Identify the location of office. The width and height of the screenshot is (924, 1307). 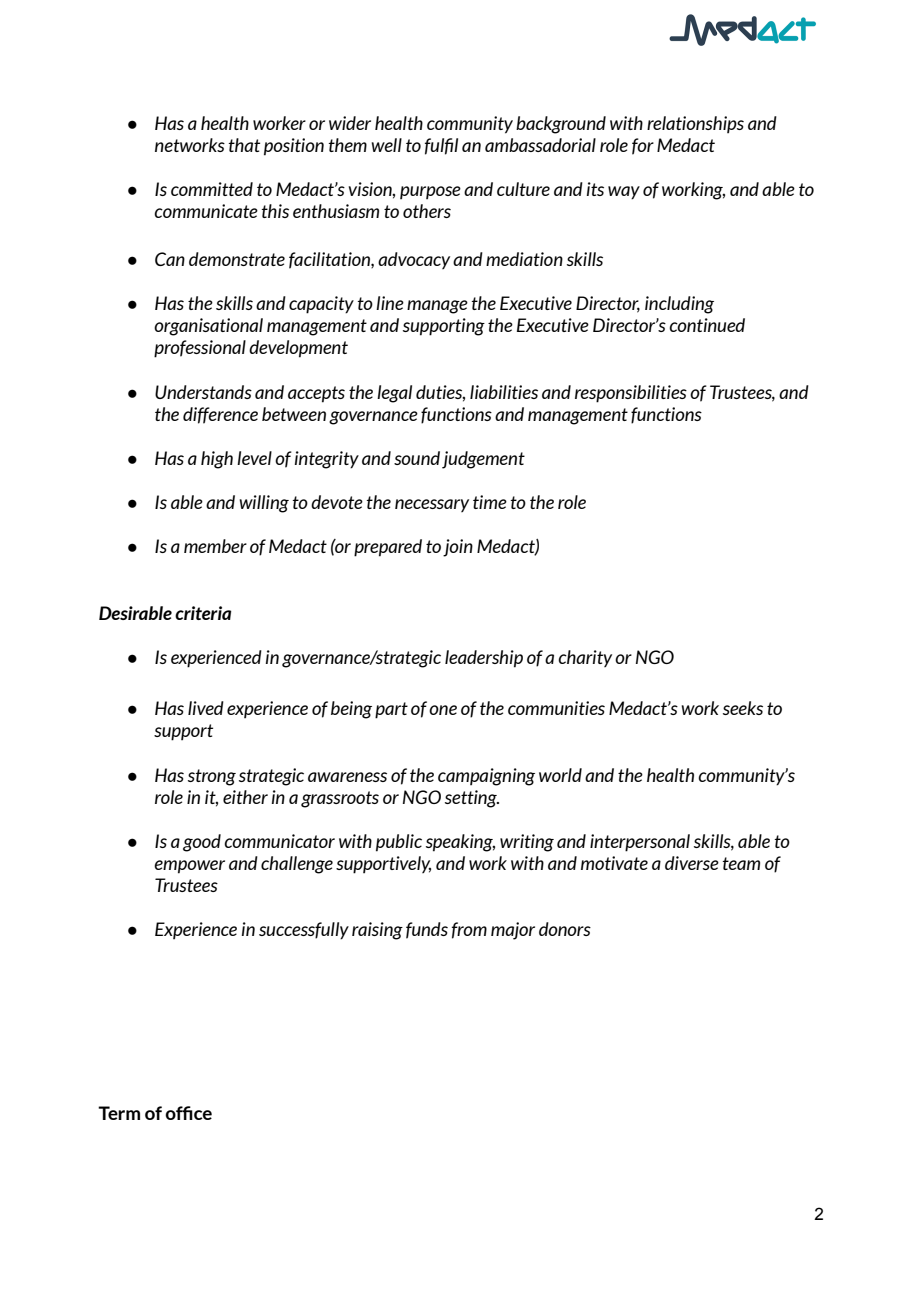
(188, 1113).
